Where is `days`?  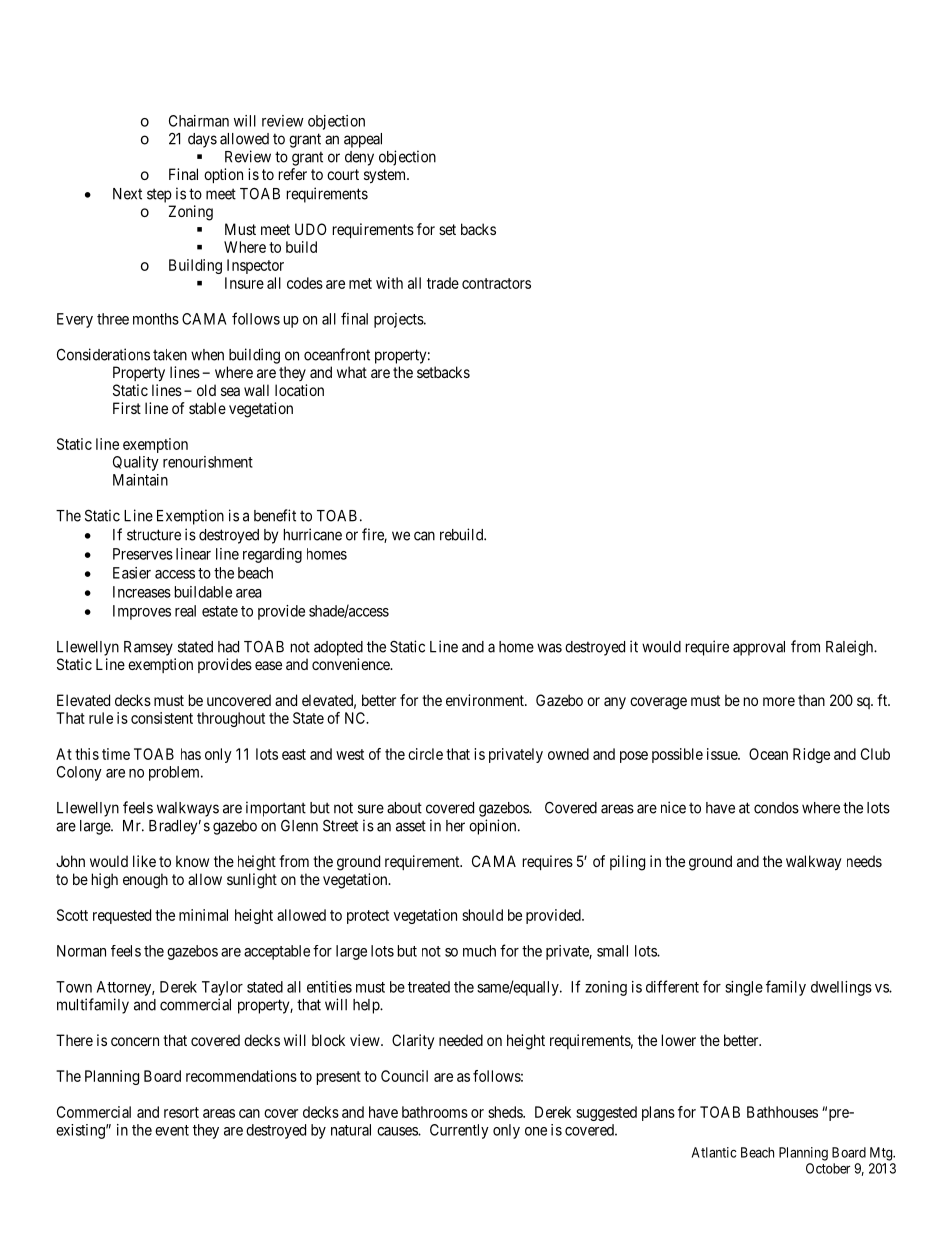
days is located at coordinates (202, 140).
